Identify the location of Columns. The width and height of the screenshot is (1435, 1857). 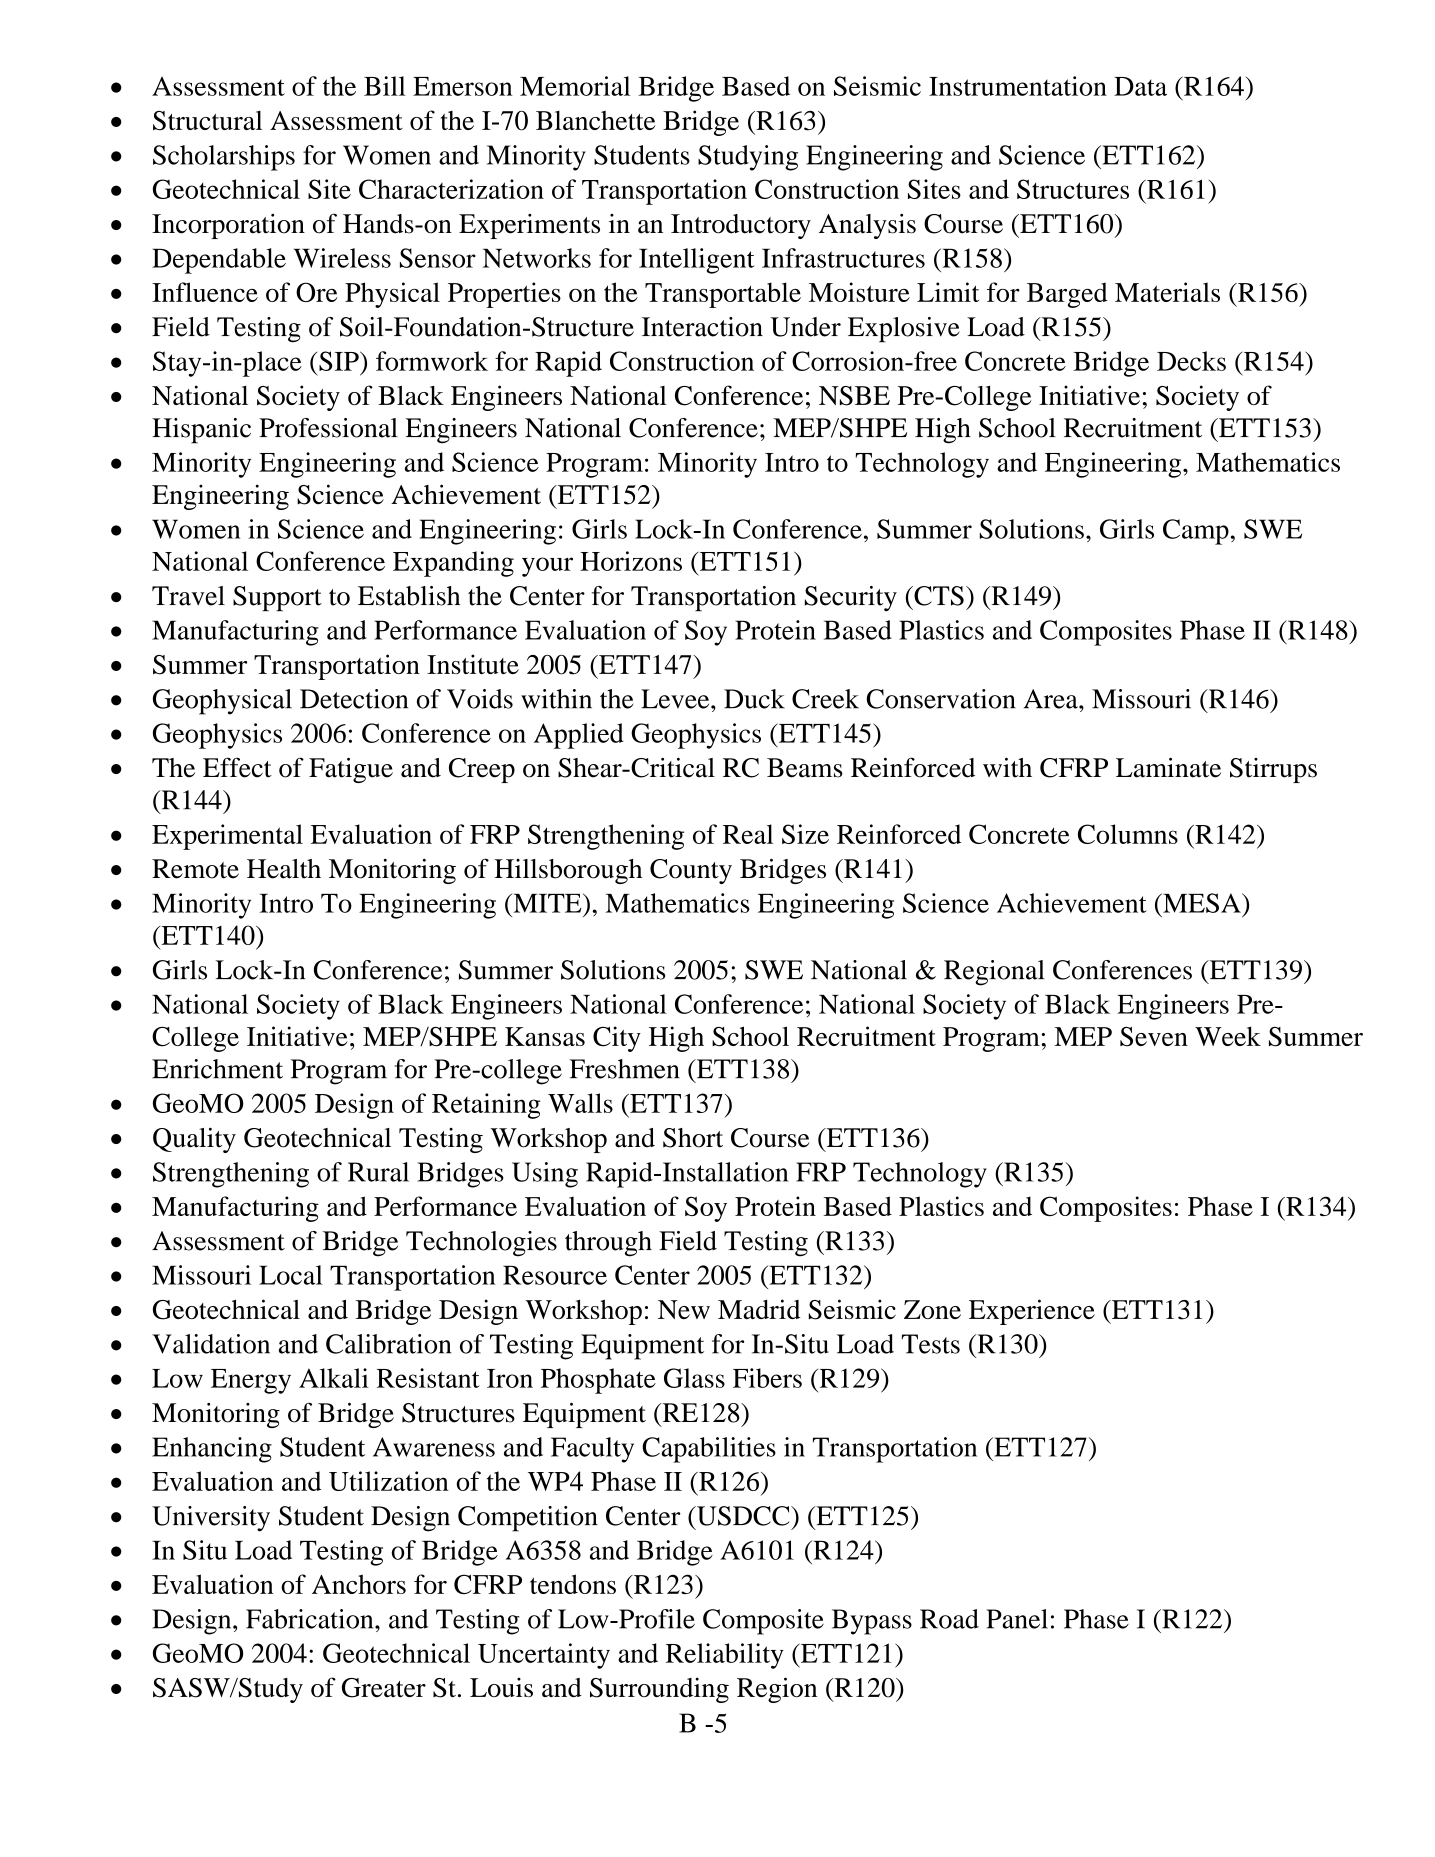
(1128, 834).
